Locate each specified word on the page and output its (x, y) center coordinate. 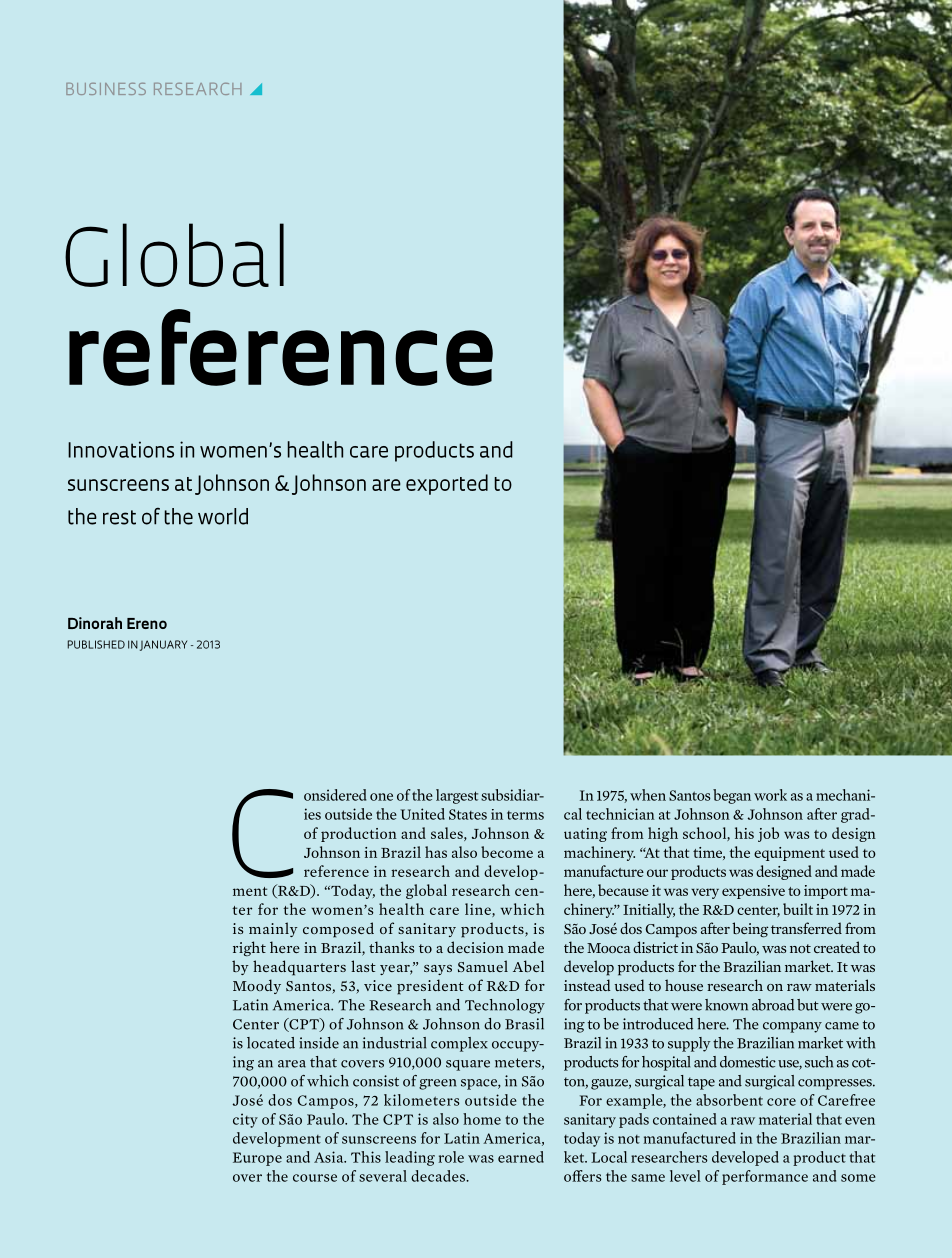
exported (447, 484)
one (381, 797)
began (732, 796)
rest (119, 517)
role (451, 1157)
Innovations (121, 449)
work (770, 795)
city (245, 1120)
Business (106, 89)
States (468, 814)
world (223, 516)
